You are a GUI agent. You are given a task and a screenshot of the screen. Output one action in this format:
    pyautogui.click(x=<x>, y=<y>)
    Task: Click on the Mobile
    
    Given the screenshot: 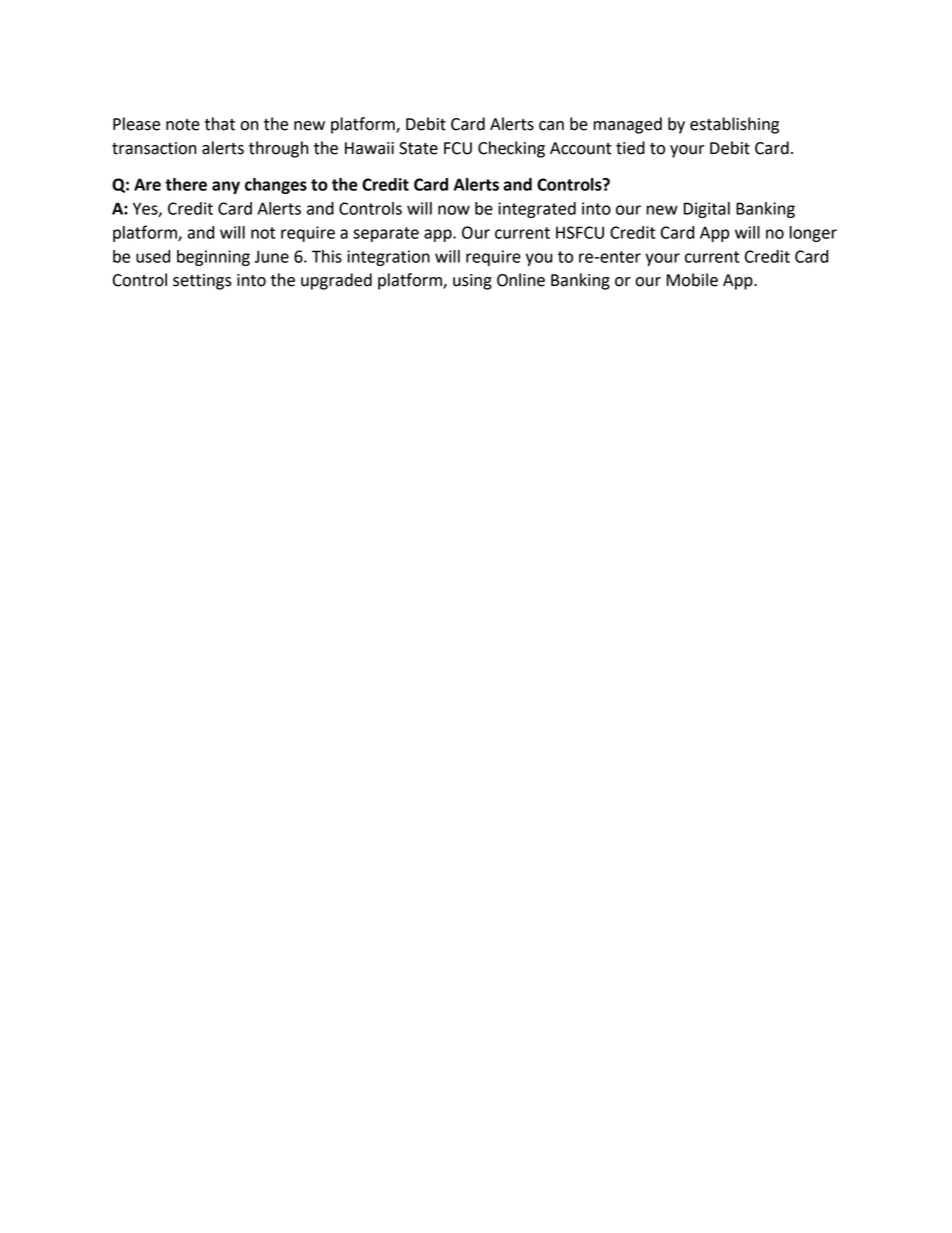 What is the action you would take?
    pyautogui.click(x=692, y=280)
